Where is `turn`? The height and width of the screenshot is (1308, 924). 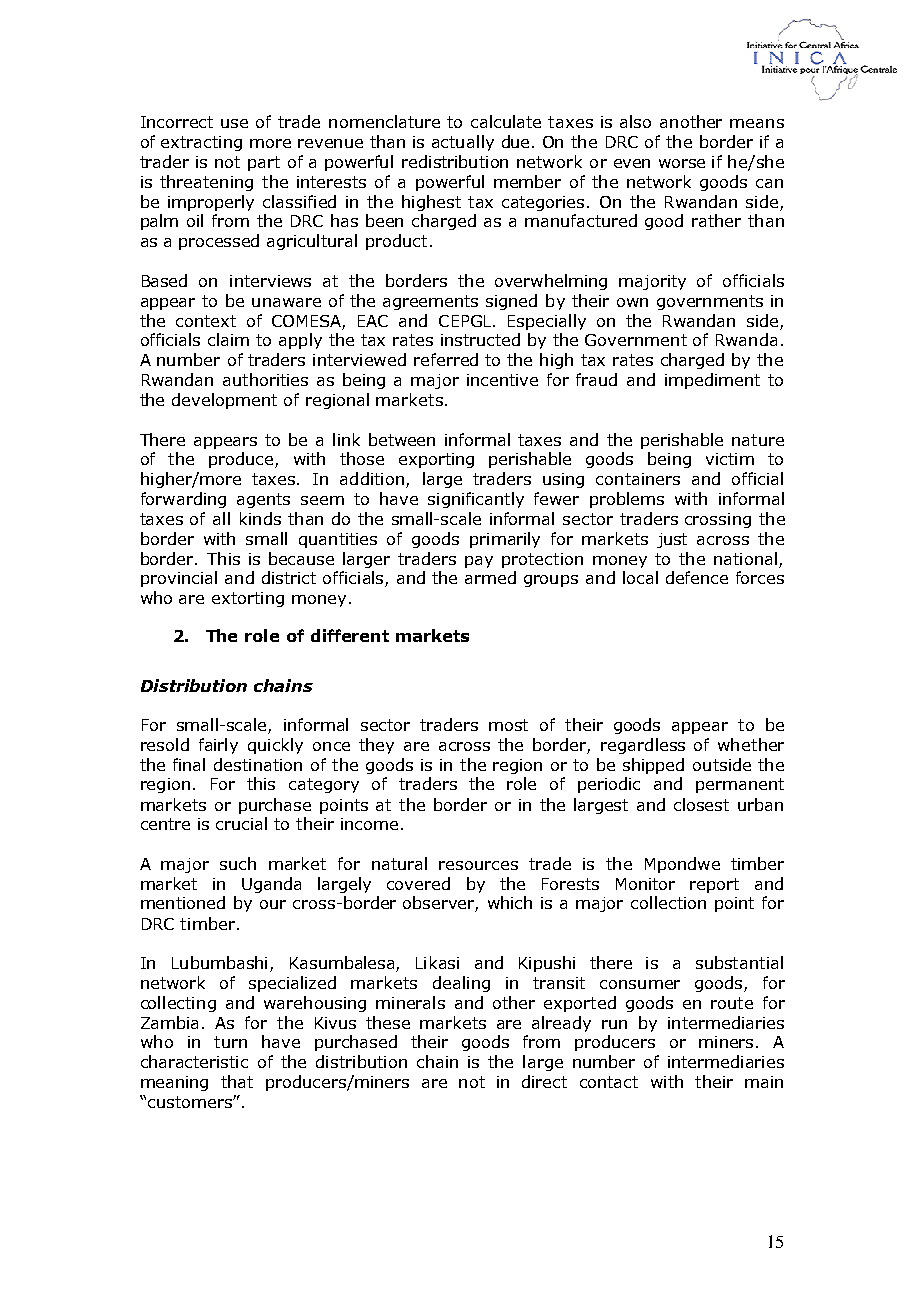
turn is located at coordinates (230, 1042).
